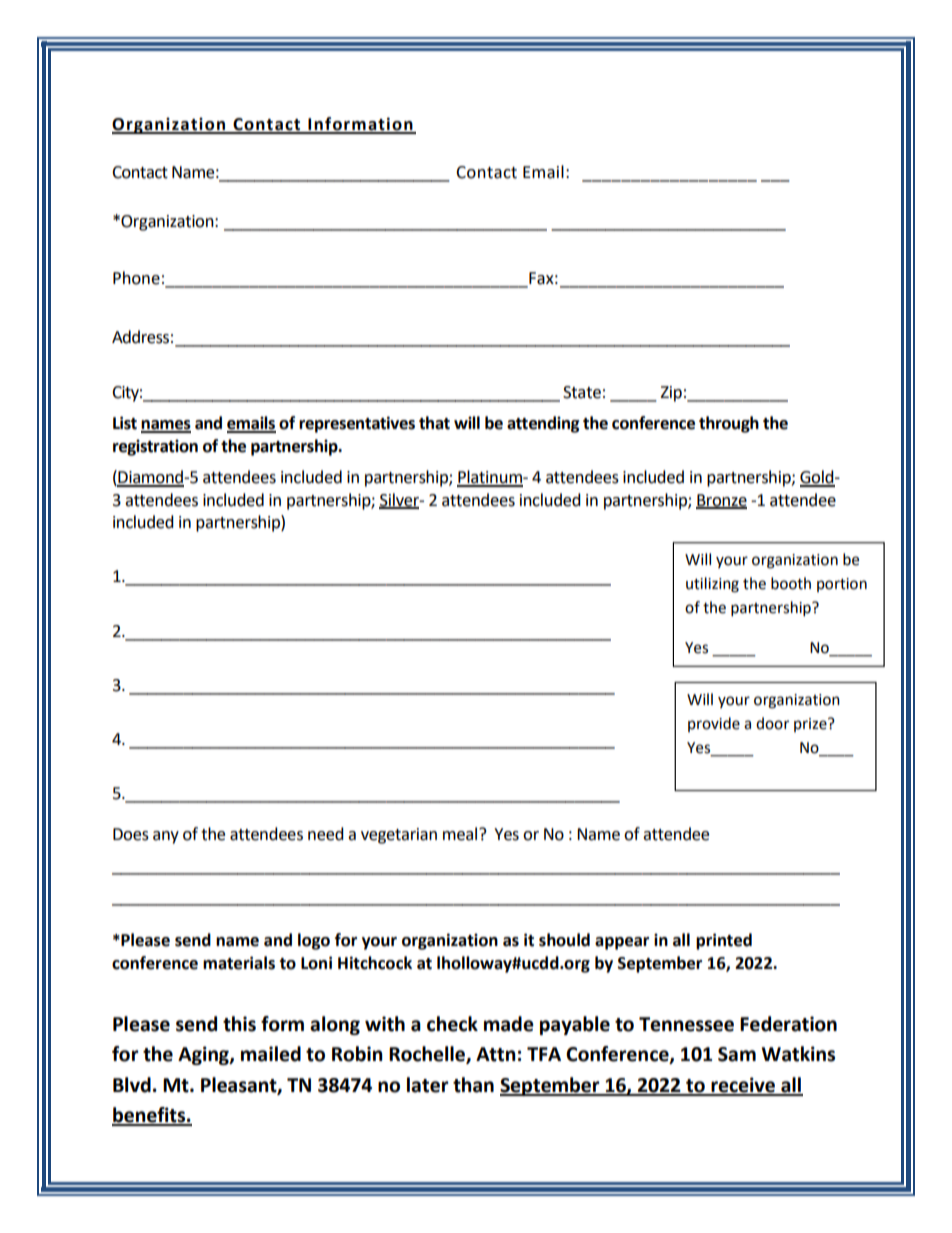 This document has width=952, height=1233. What do you see at coordinates (712, 585) in the document?
I see `utilizing` at bounding box center [712, 585].
